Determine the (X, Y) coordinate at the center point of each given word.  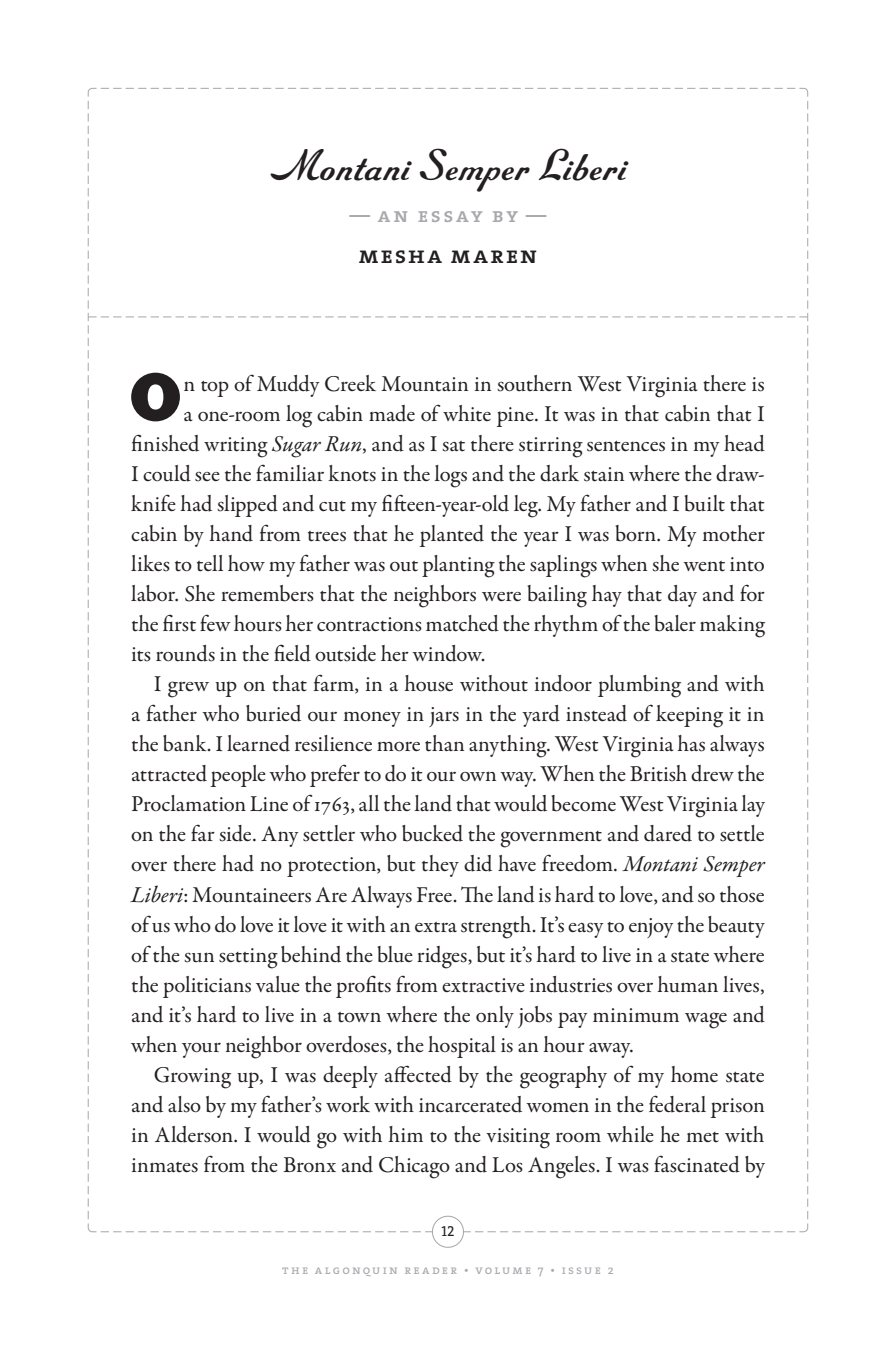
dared (668, 833)
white (467, 413)
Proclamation (189, 803)
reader (431, 1271)
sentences (626, 446)
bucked (432, 833)
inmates (165, 1165)
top (215, 389)
